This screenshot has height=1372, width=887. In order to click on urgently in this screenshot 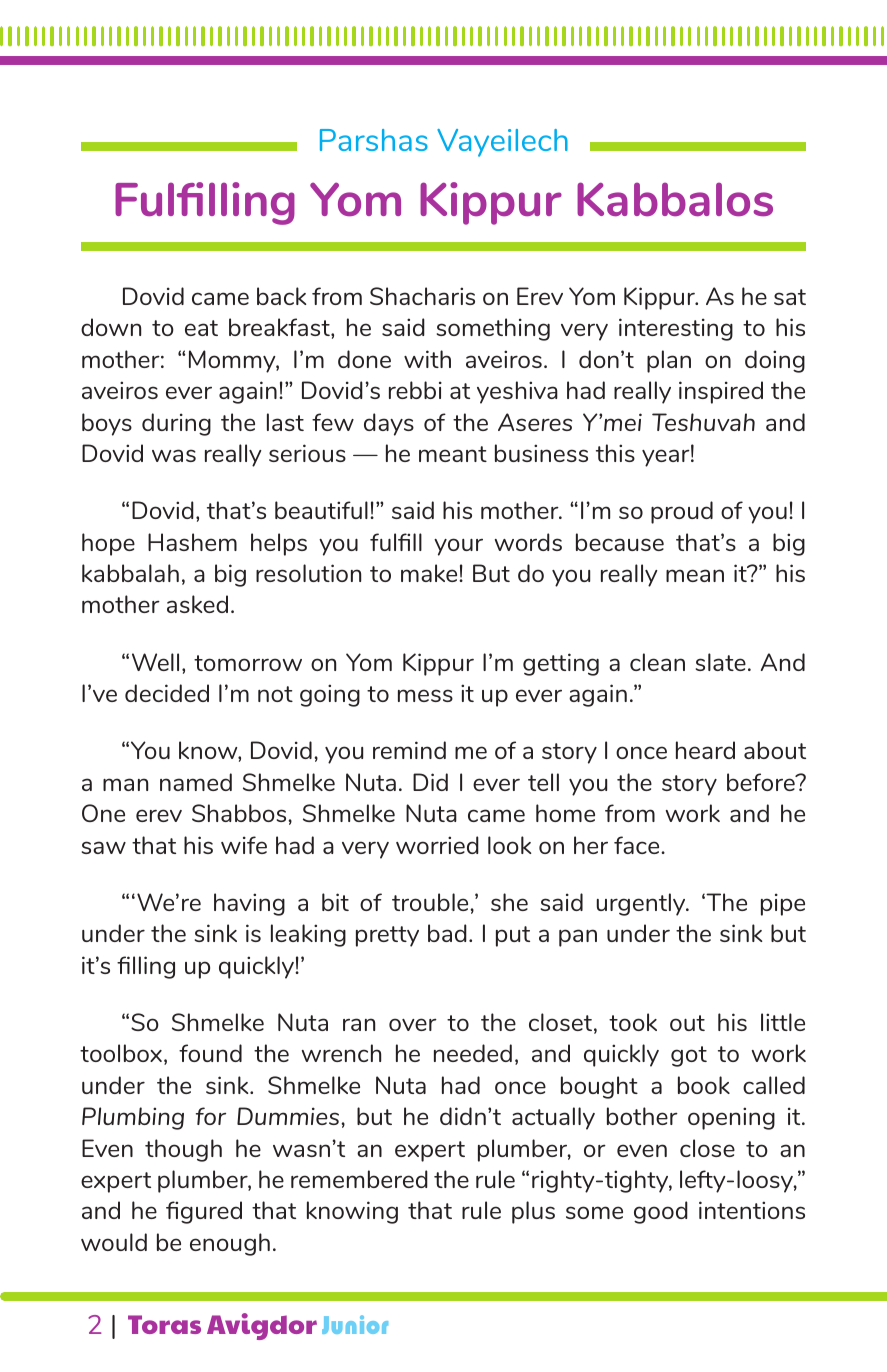, I will do `click(642, 904)`.
